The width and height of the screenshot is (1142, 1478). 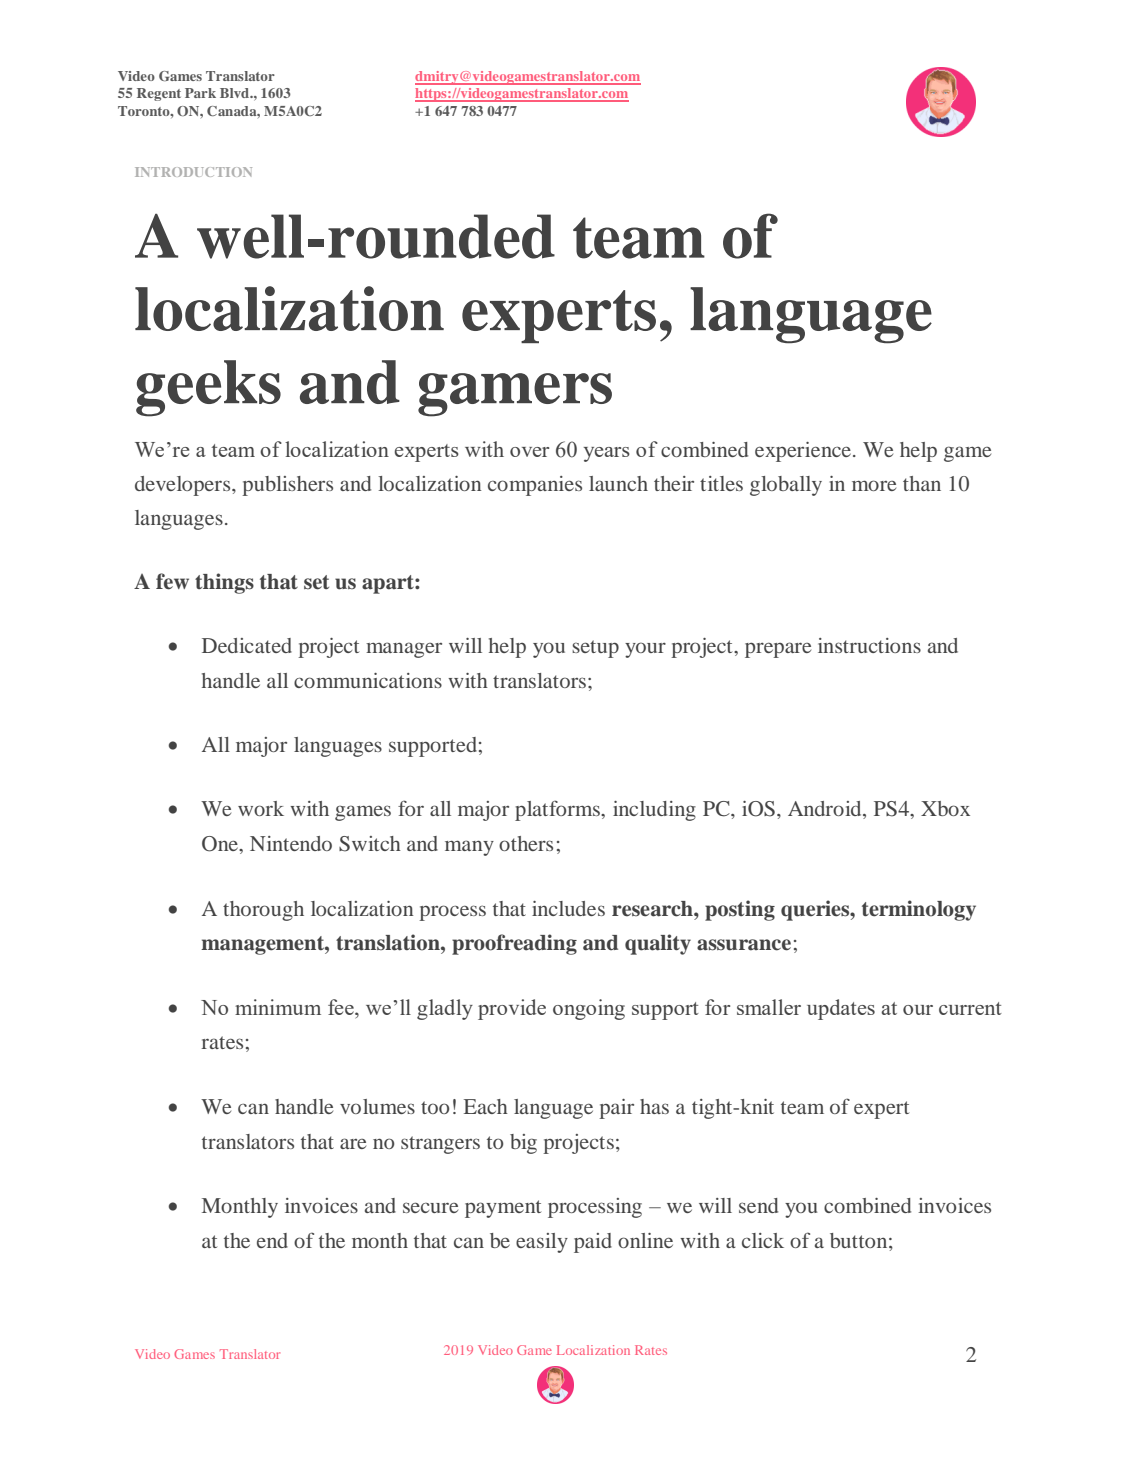 What do you see at coordinates (804, 452) in the screenshot?
I see `experience` at bounding box center [804, 452].
